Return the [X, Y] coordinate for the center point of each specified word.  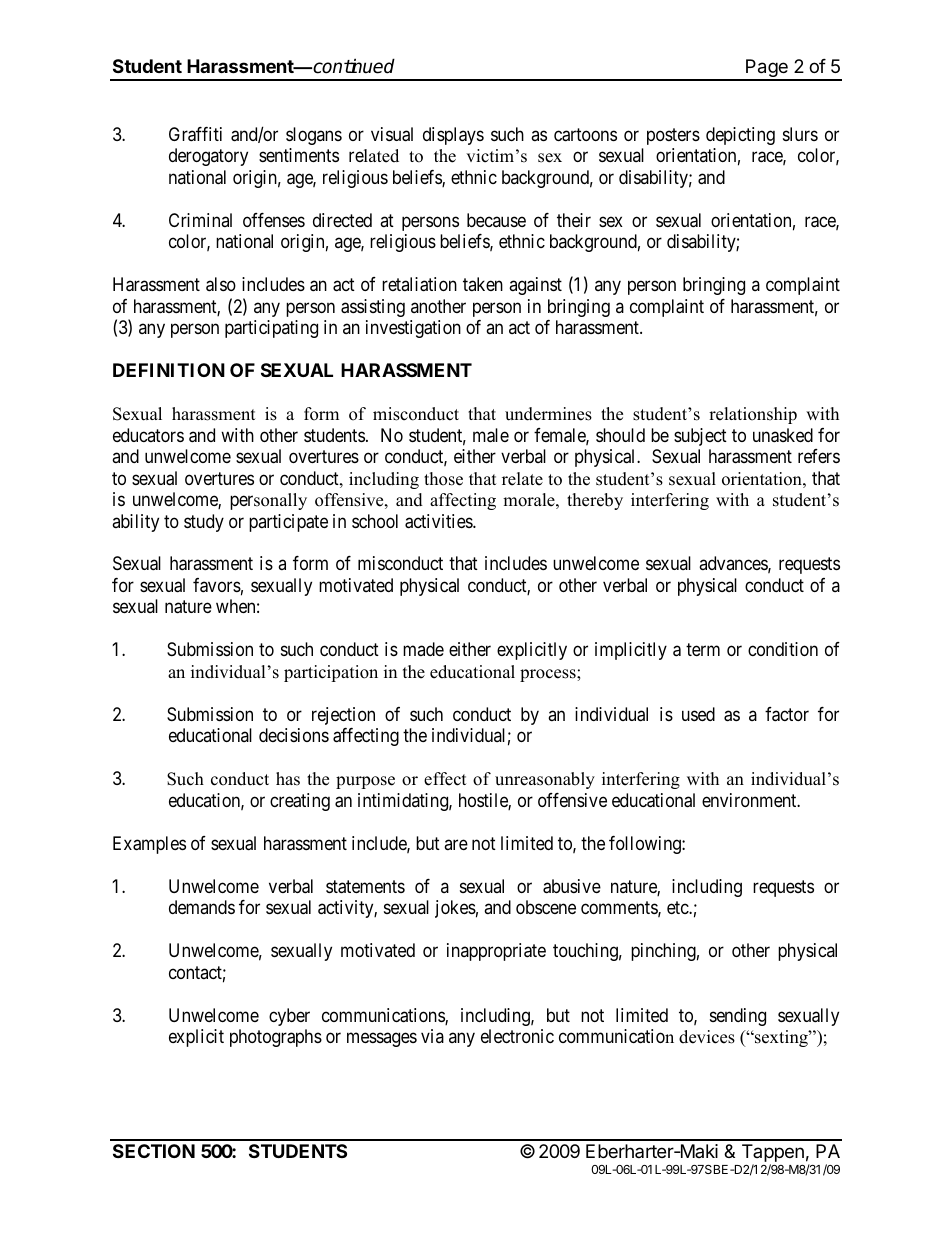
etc [678, 907]
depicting [740, 136]
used [698, 714]
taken [483, 284]
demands [202, 907]
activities [439, 521]
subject [700, 437]
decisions [294, 735]
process [549, 675]
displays [453, 136]
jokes [455, 909]
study [204, 523]
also [221, 284]
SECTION [154, 1151]
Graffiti [195, 134]
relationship [753, 415]
